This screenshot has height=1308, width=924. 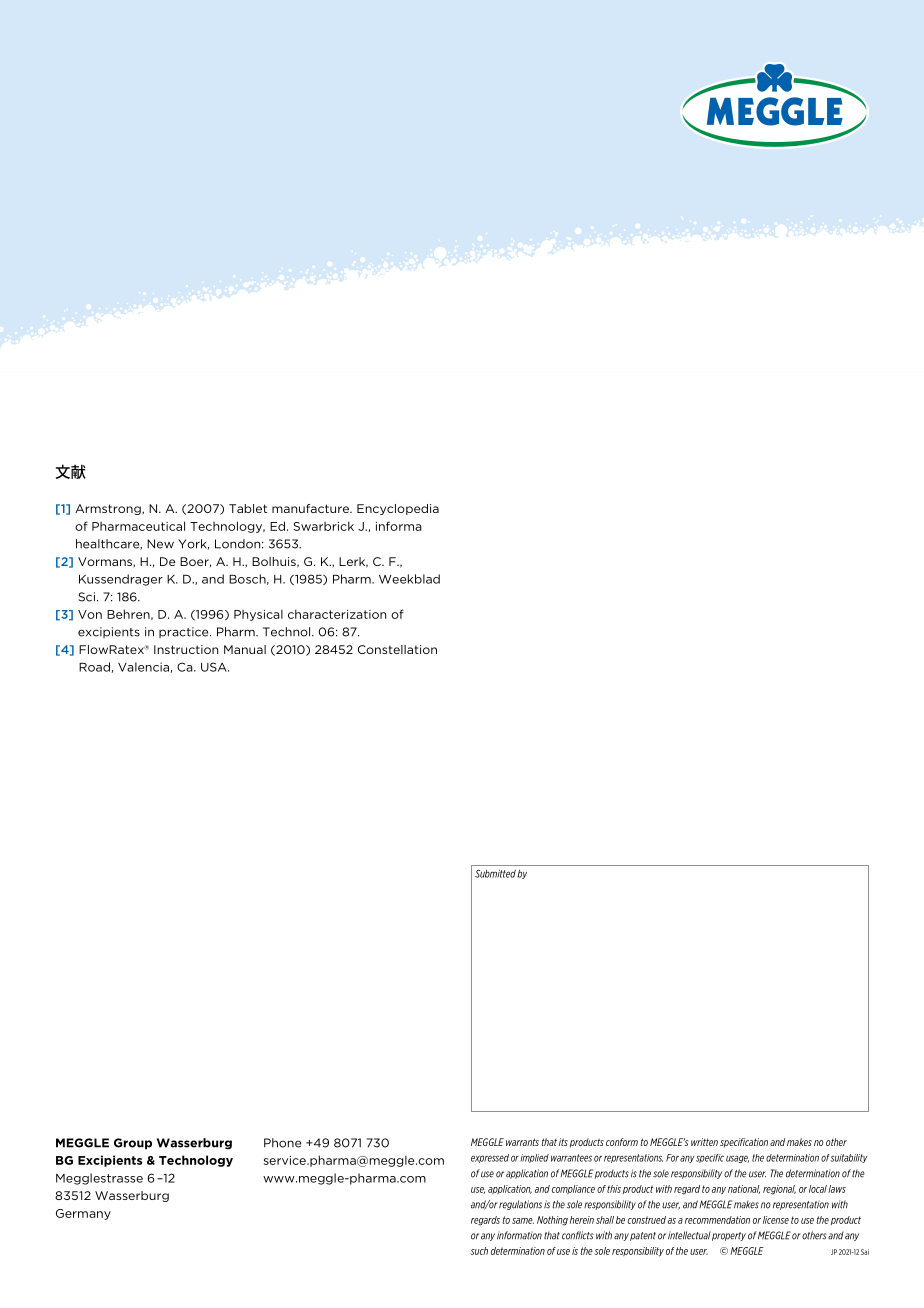 I want to click on New, so click(x=160, y=544).
